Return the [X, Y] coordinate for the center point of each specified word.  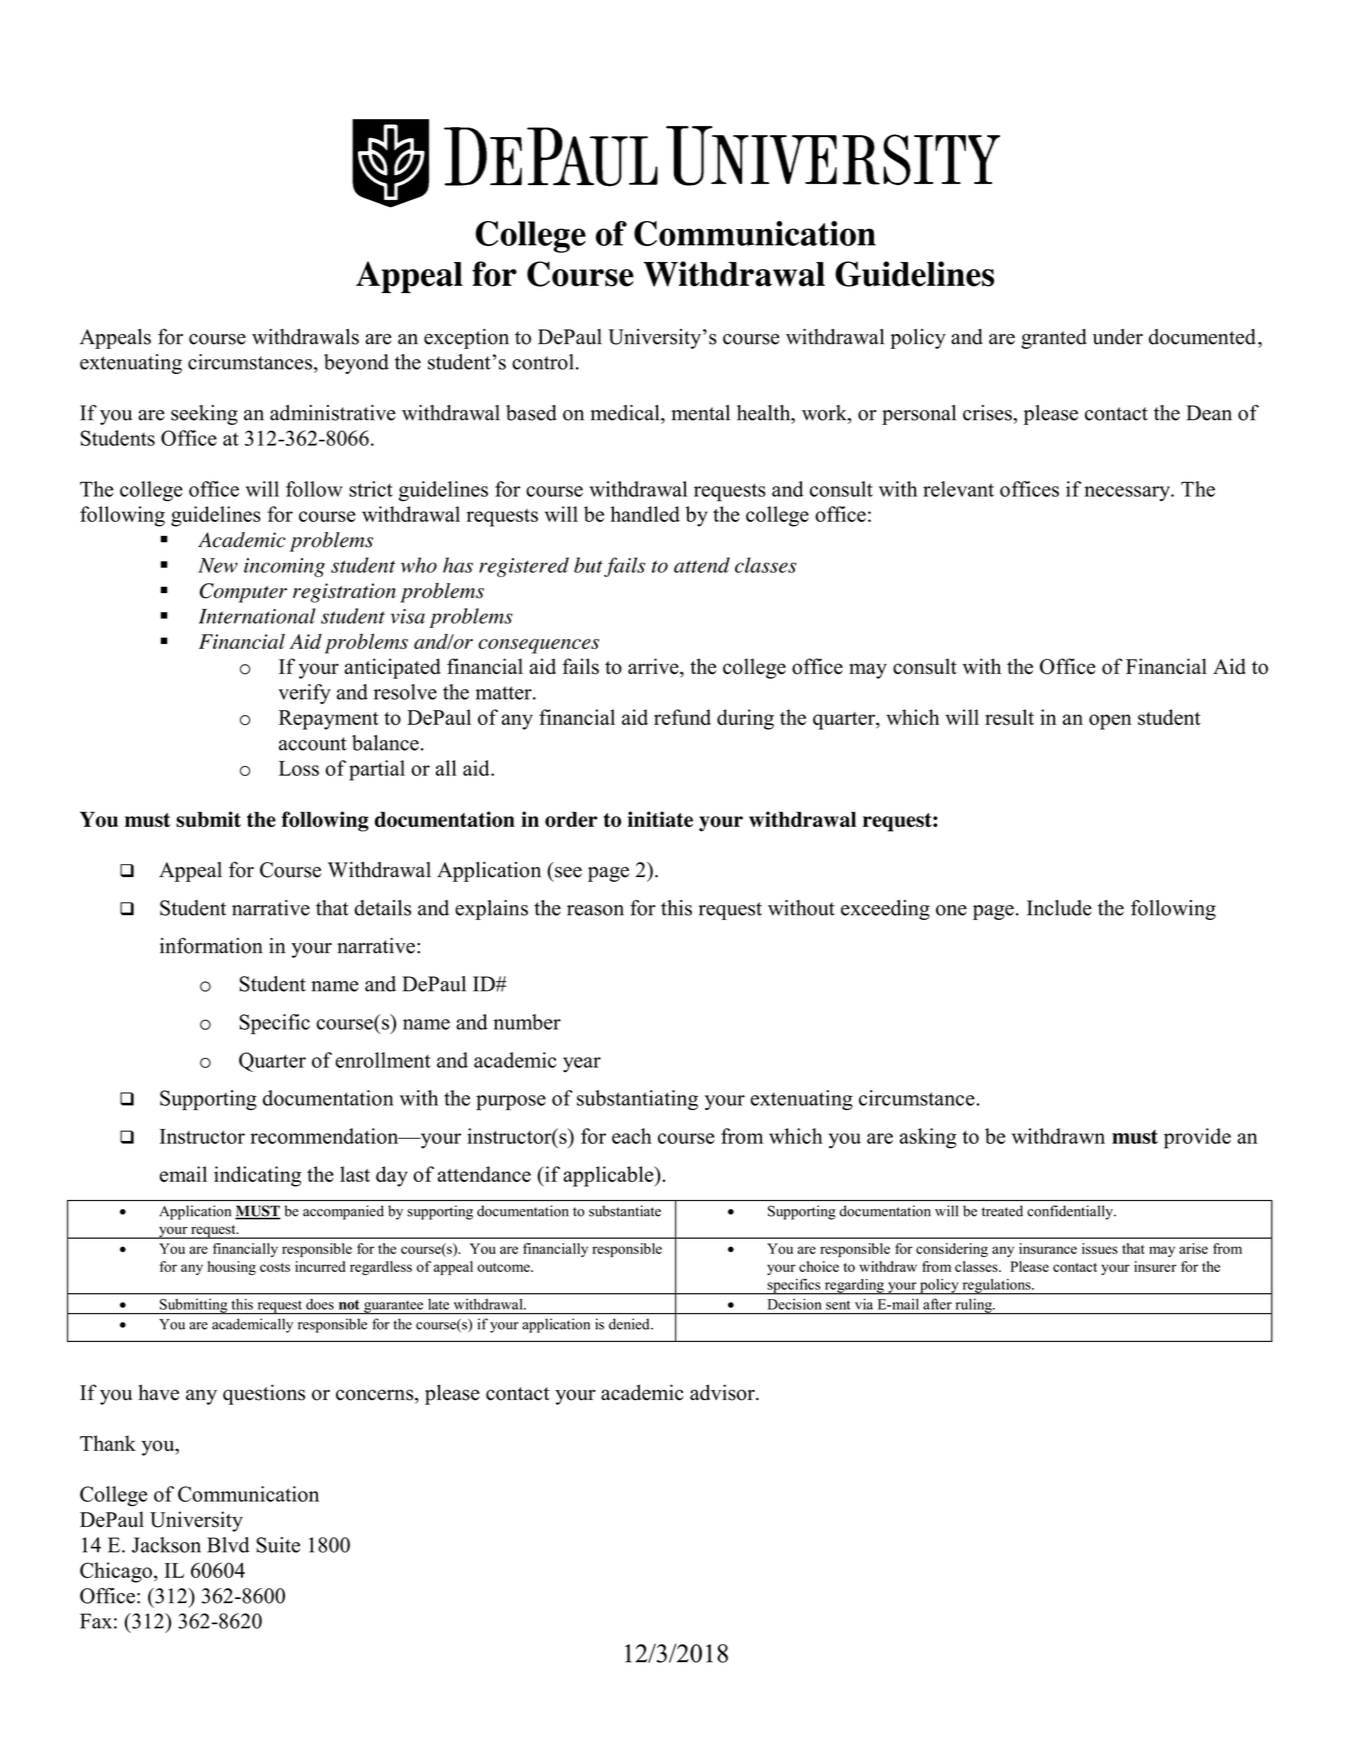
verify [304, 694]
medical [626, 413]
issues [1100, 1248]
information [211, 945]
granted [1054, 339]
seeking [204, 415]
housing [232, 1268]
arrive [654, 667]
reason [595, 910]
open [1110, 722]
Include [1059, 908]
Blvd [228, 1545]
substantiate [625, 1211]
